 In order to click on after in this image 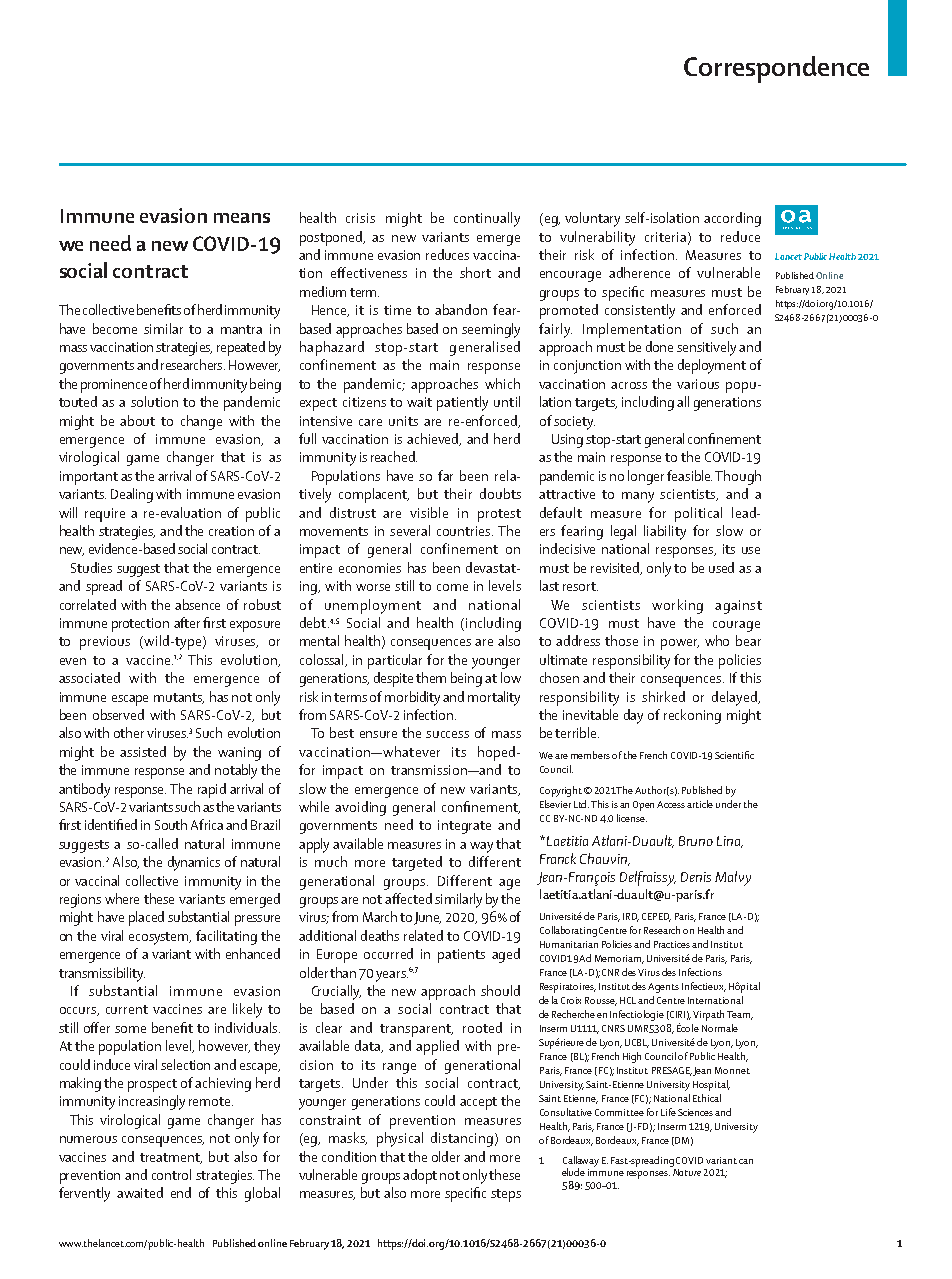, I will do `click(187, 622)`.
